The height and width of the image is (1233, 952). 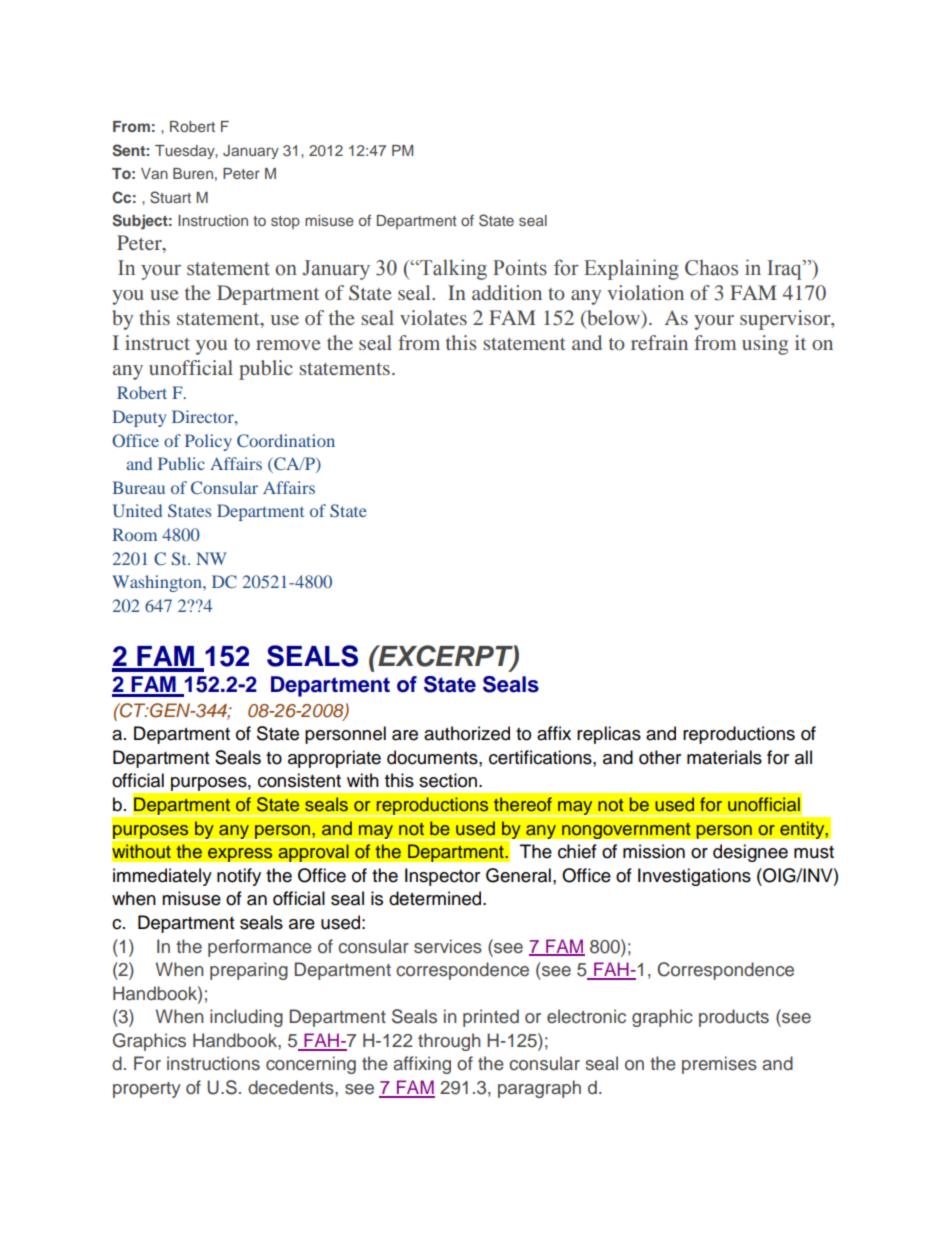 I want to click on Washington, so click(x=158, y=583).
